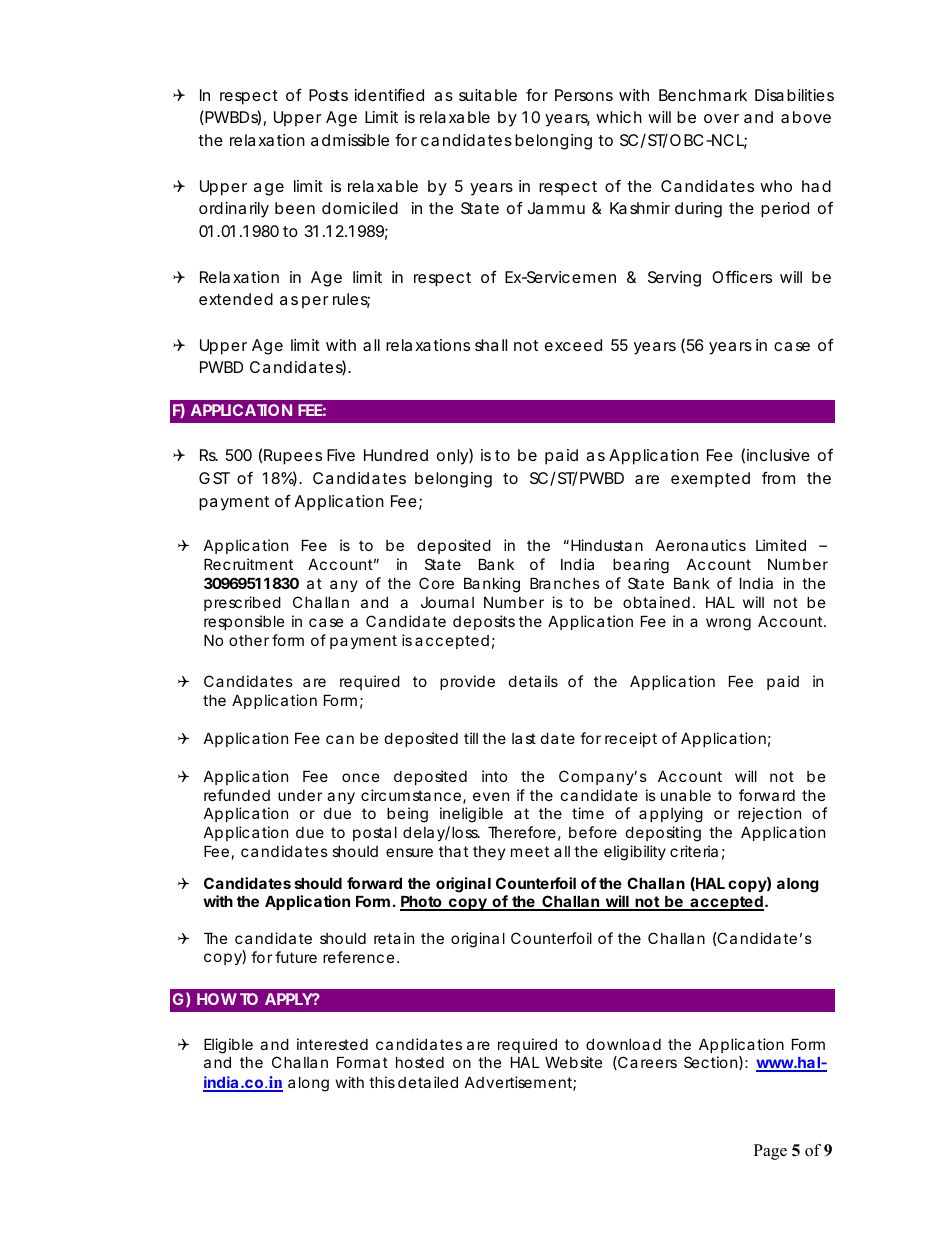 The height and width of the image is (1233, 952). What do you see at coordinates (742, 276) in the image?
I see `Officers` at bounding box center [742, 276].
